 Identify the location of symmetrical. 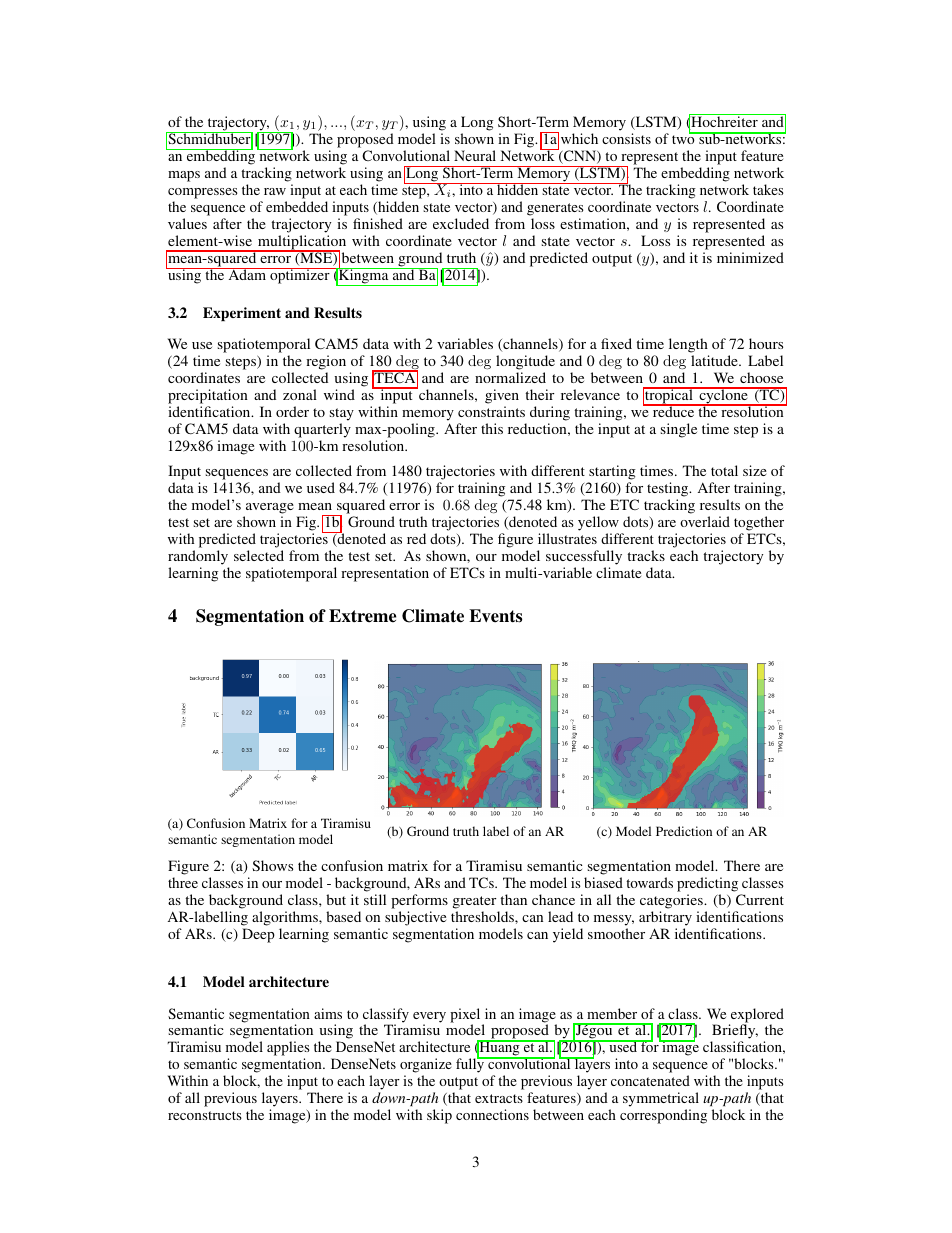
(661, 1101).
